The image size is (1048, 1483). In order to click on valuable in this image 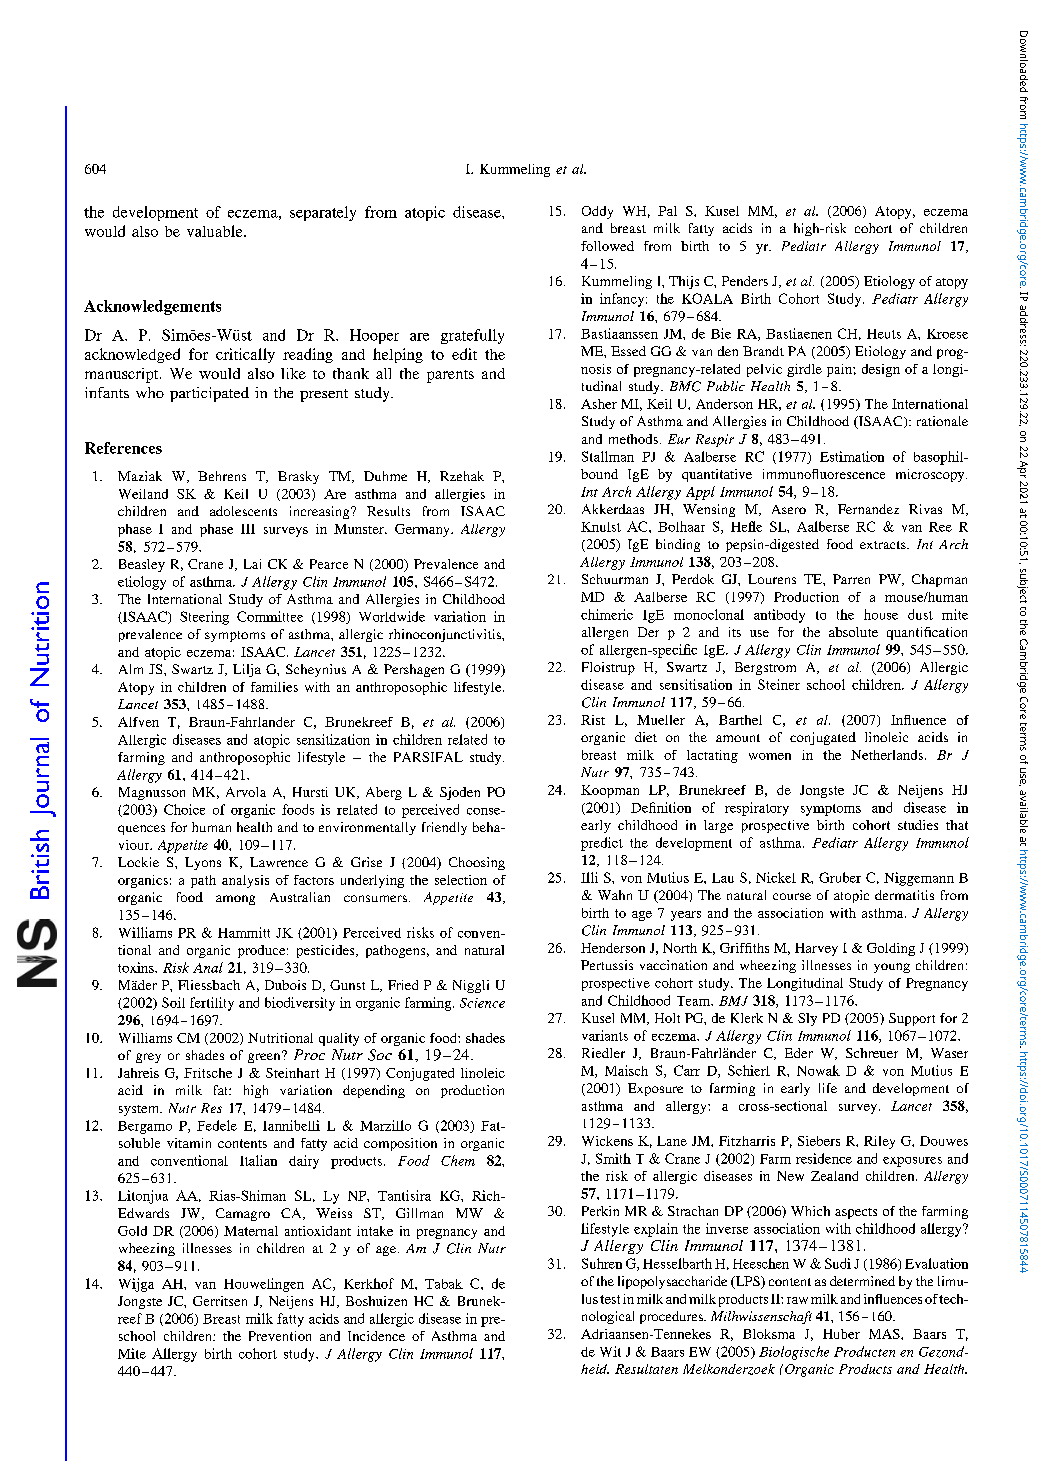, I will do `click(216, 231)`.
